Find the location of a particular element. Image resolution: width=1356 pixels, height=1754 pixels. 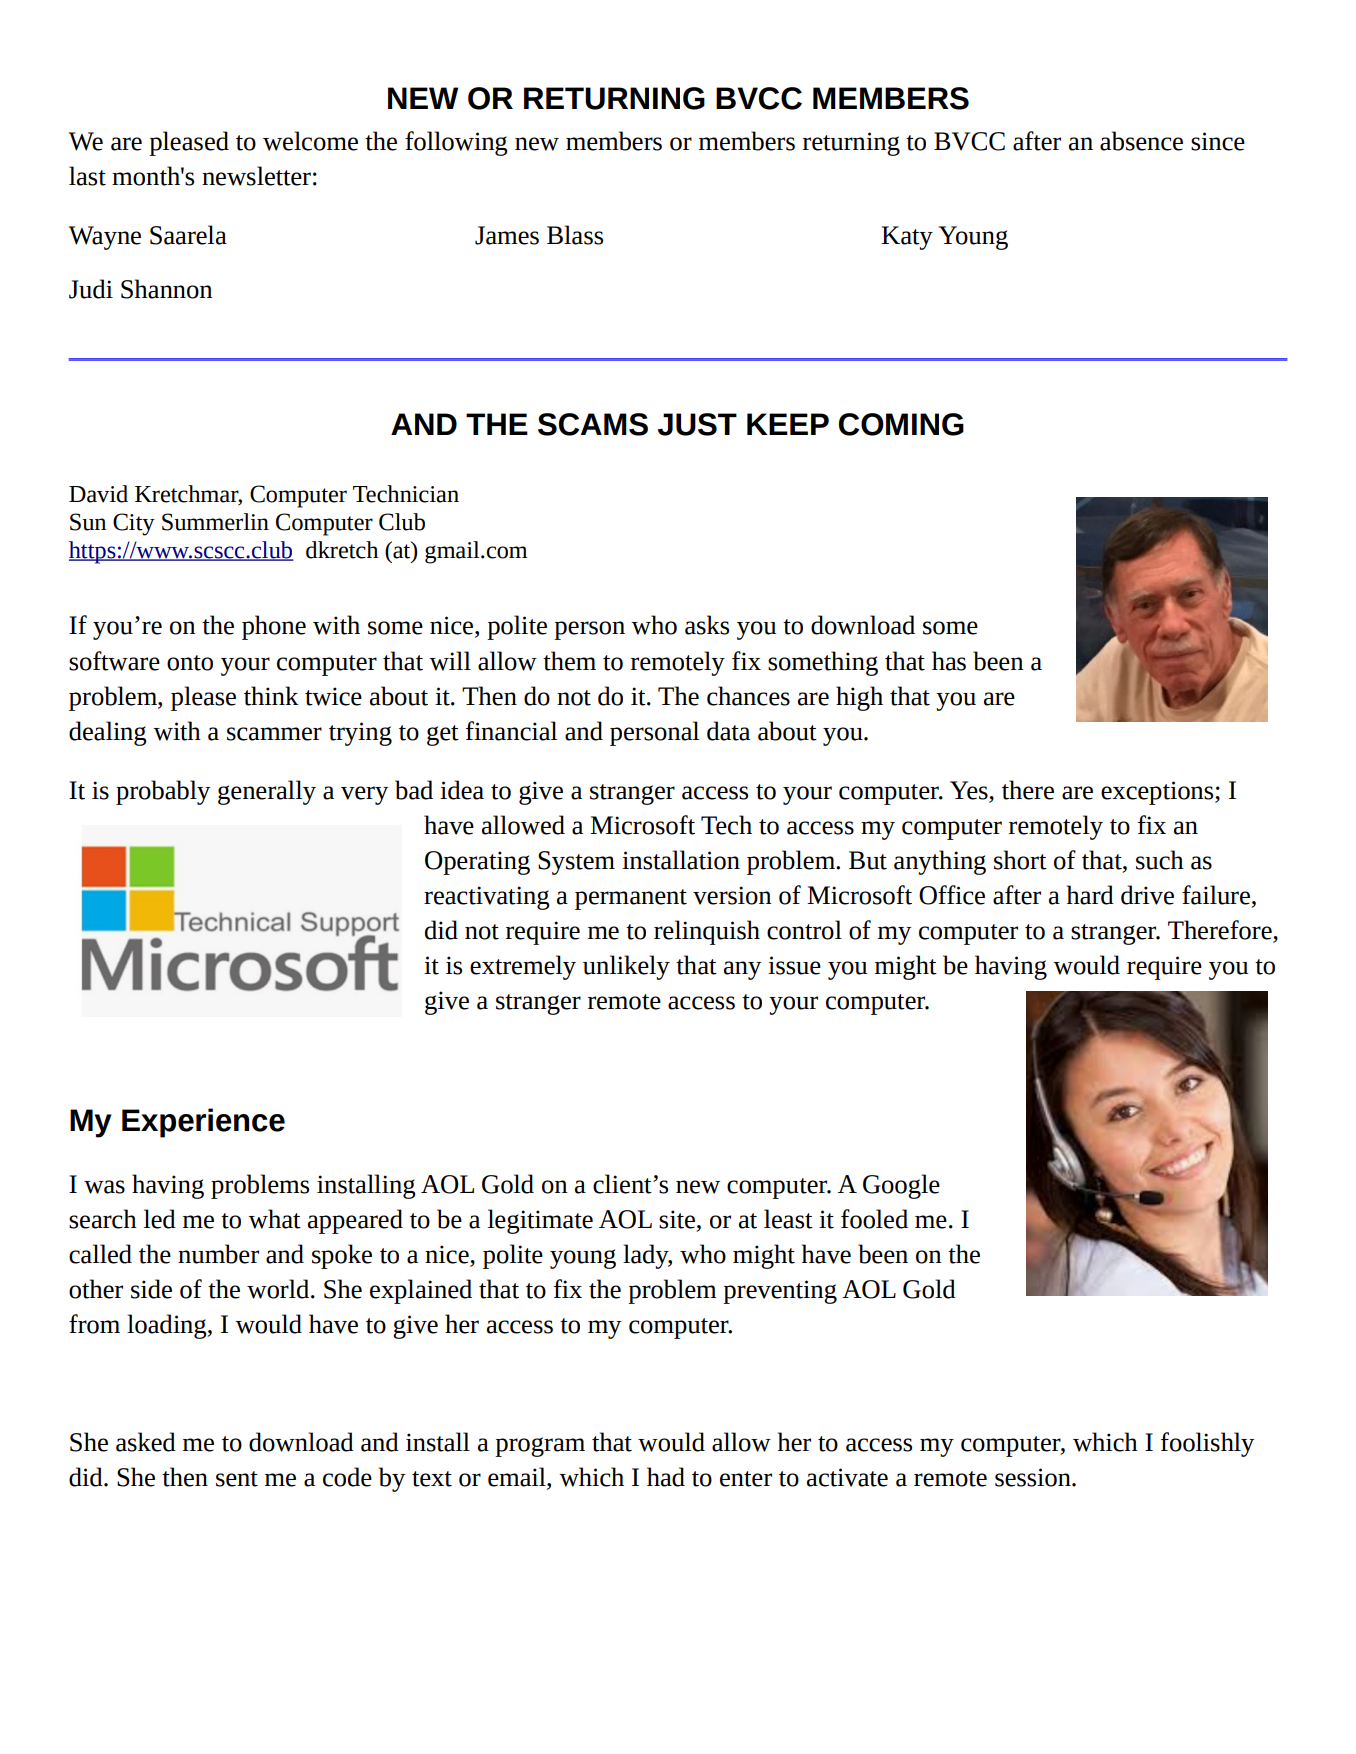

exceptions is located at coordinates (1158, 793).
